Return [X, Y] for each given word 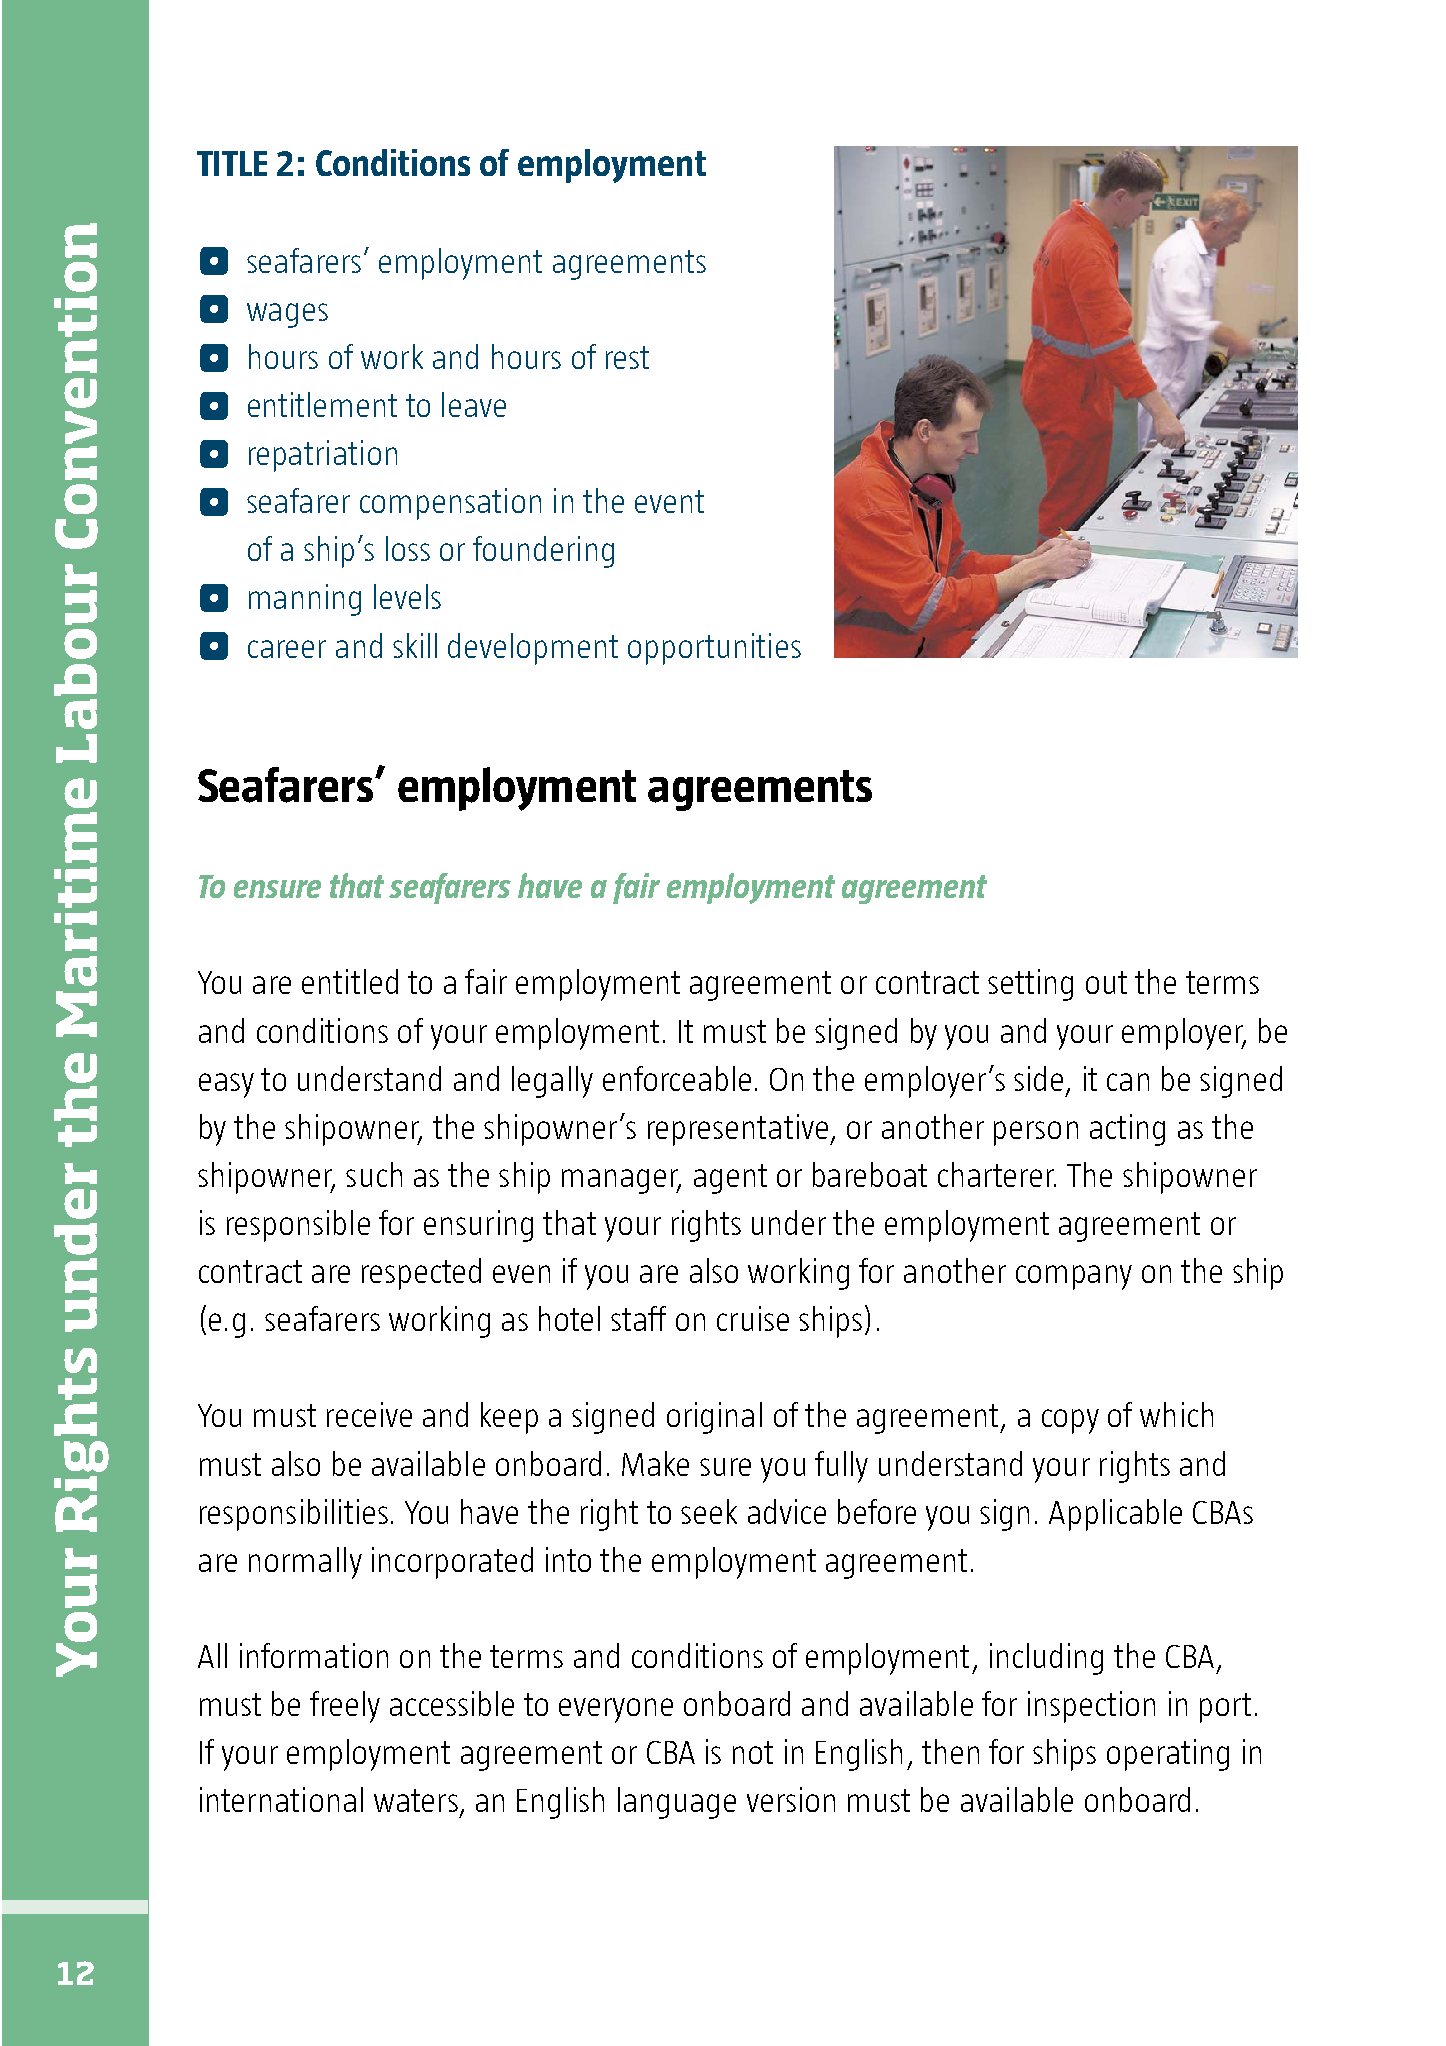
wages [287, 315]
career [287, 649]
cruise [753, 1318]
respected [421, 1274]
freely [345, 1707]
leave [474, 404]
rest [627, 357]
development [533, 649]
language [677, 1803]
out [1106, 982]
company [1074, 1277]
